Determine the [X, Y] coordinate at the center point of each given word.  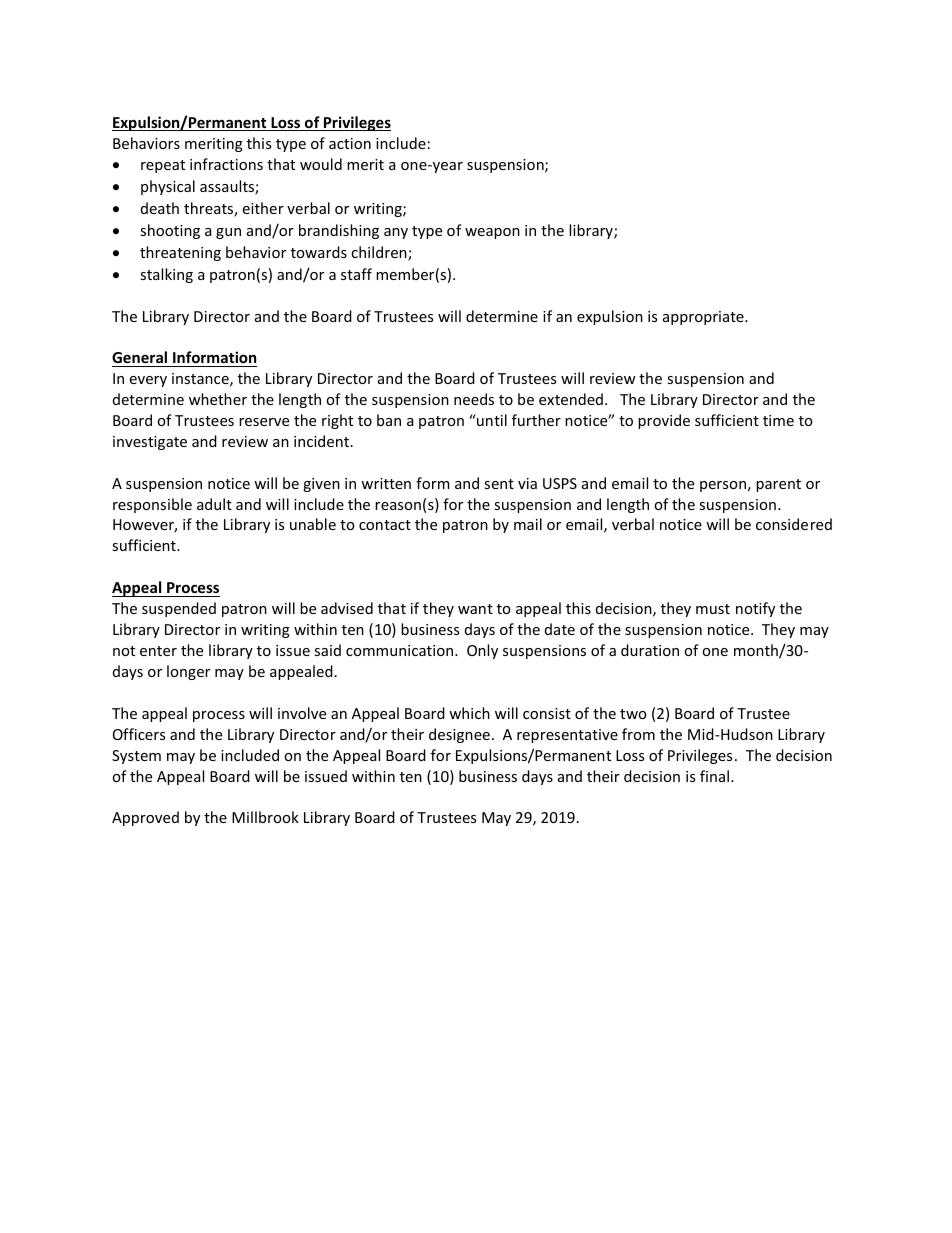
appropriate [704, 318]
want [475, 609]
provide [664, 421]
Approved [145, 818]
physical [168, 187]
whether [218, 399]
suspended [179, 609]
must [713, 609]
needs [474, 399]
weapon [492, 233]
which [469, 713]
